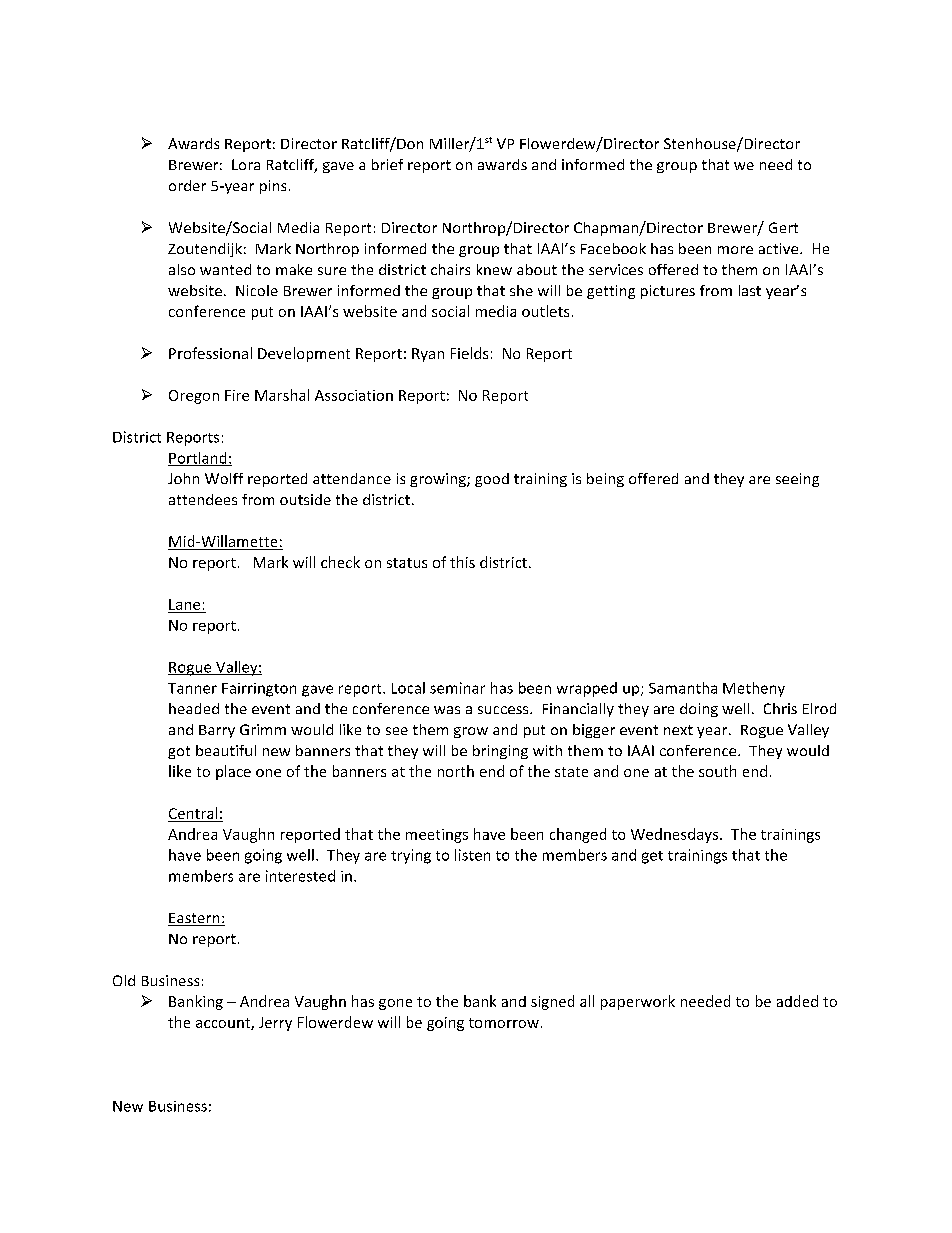  I want to click on Gert, so click(783, 227).
